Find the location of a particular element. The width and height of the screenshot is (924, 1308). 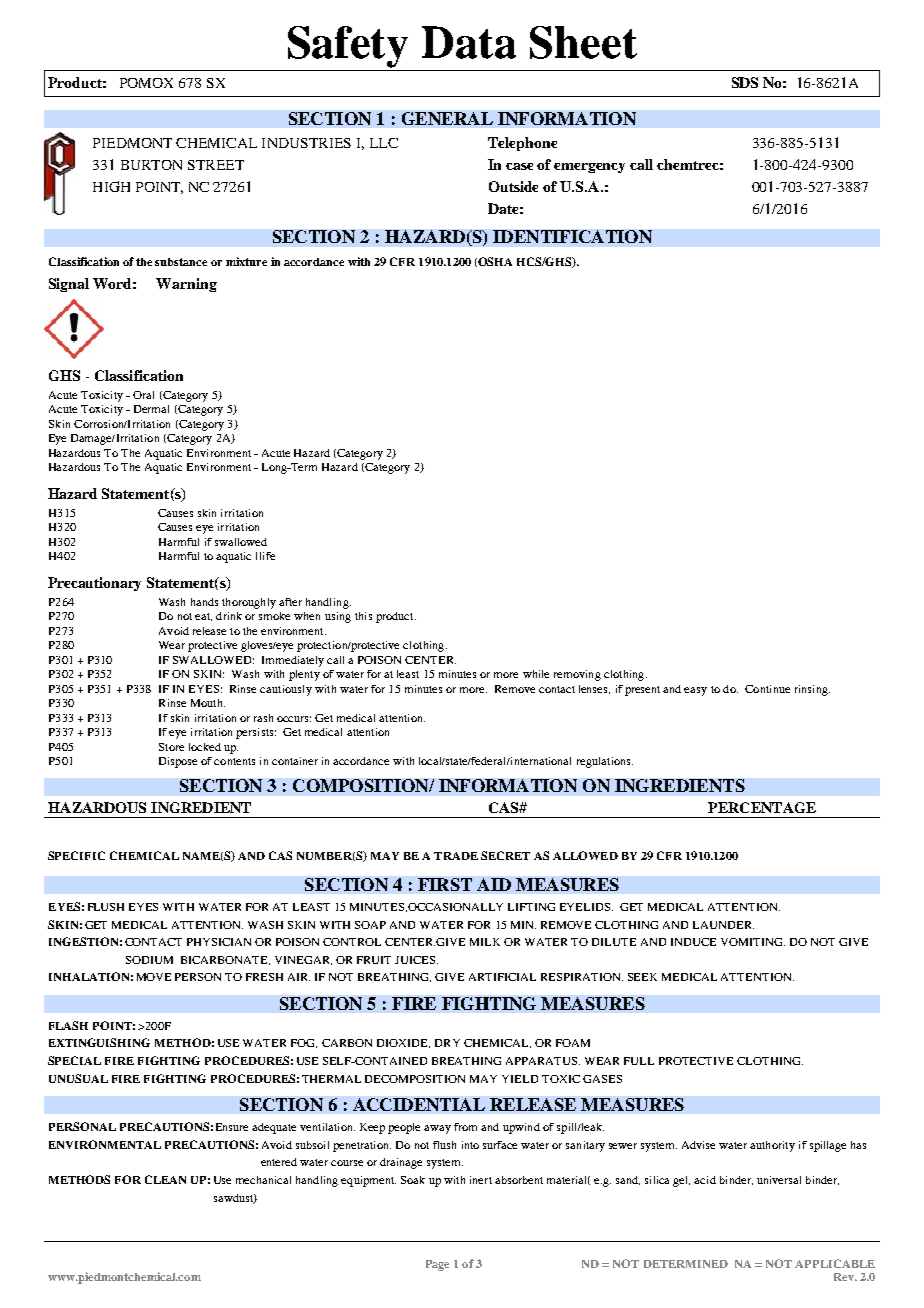

MILK is located at coordinates (485, 942).
